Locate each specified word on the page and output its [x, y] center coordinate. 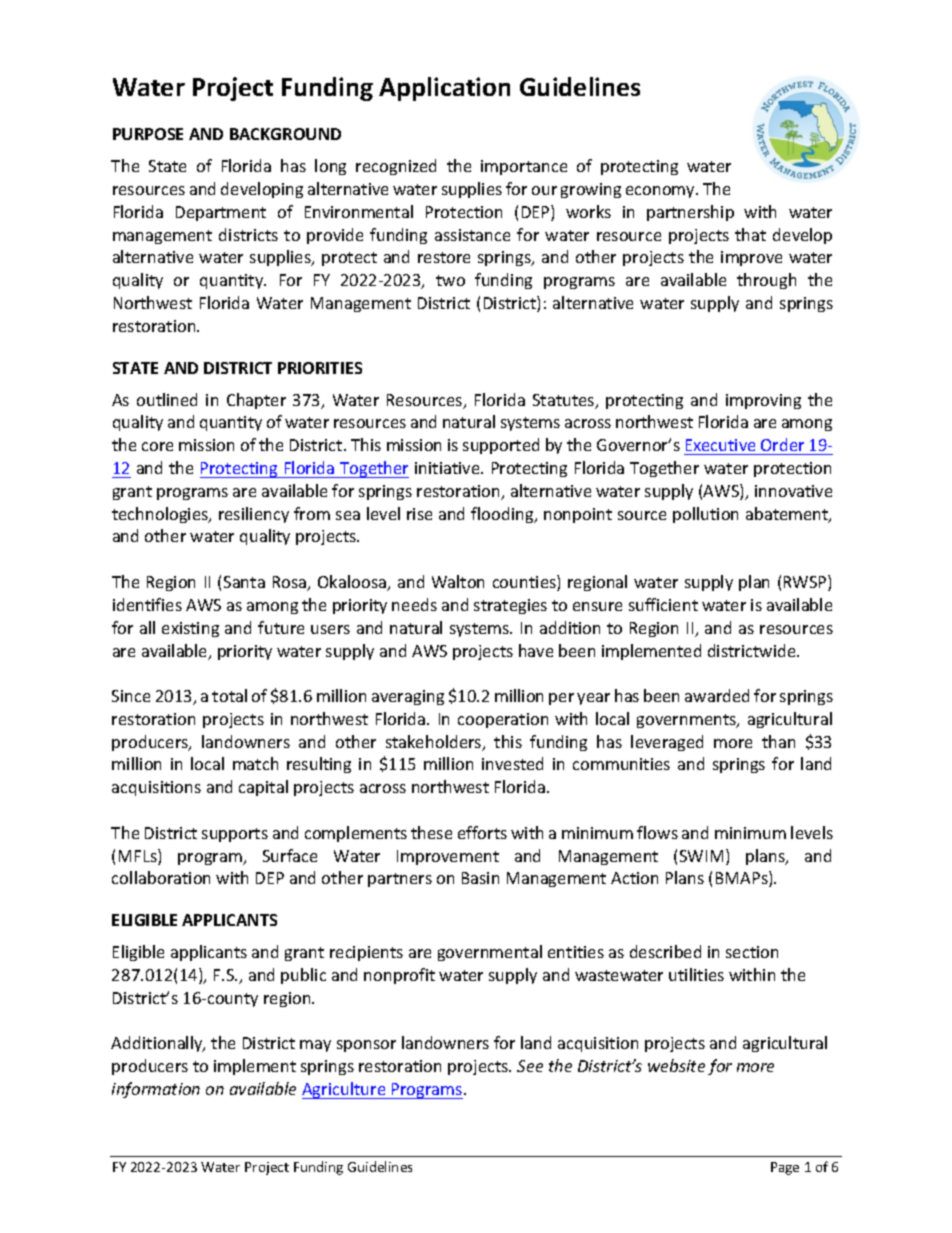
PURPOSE [148, 134]
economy [662, 192]
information [156, 1090]
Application [444, 89]
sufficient [663, 604]
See [530, 1066]
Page [785, 1168]
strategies [510, 606]
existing [190, 629]
